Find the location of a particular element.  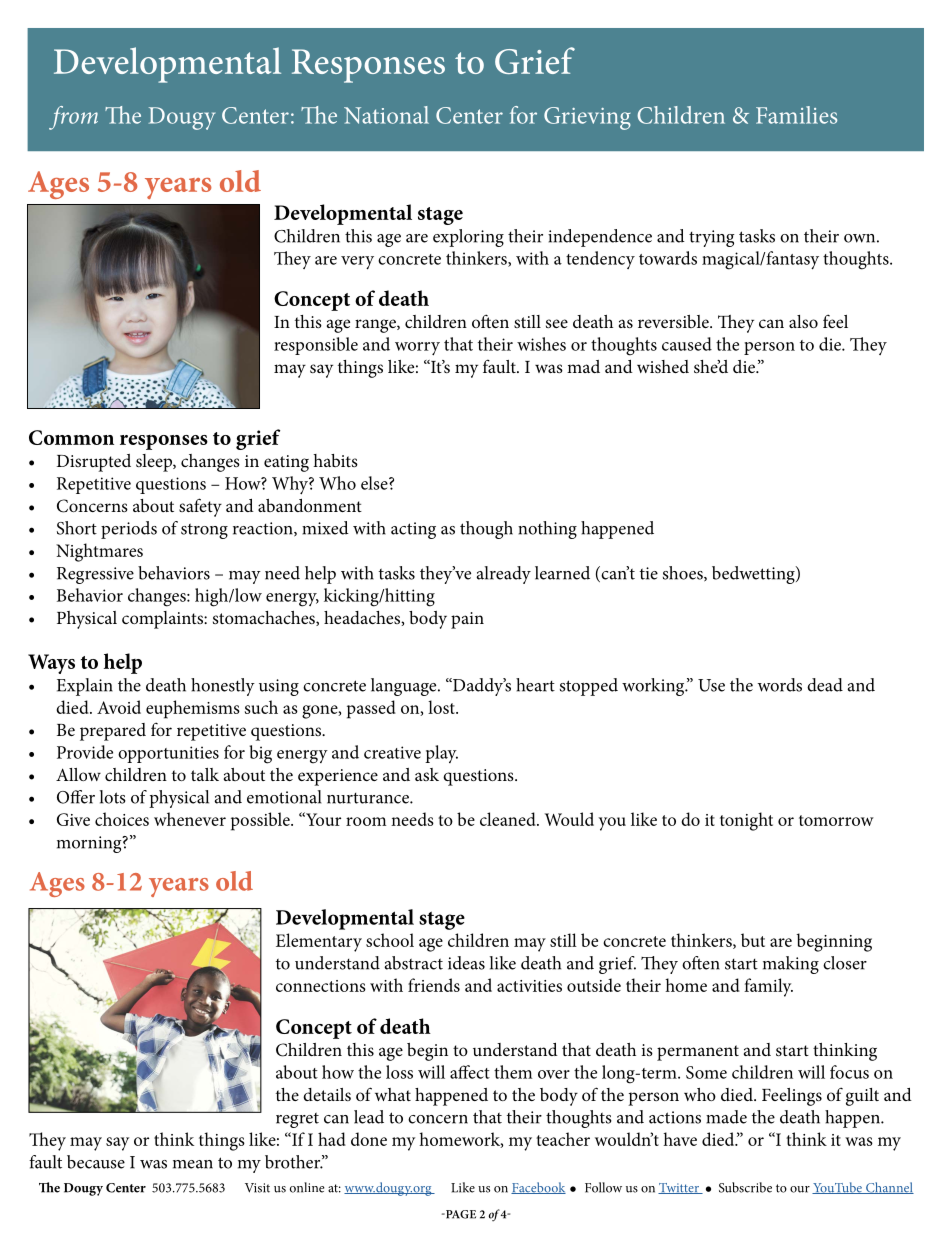

Families is located at coordinates (796, 115).
